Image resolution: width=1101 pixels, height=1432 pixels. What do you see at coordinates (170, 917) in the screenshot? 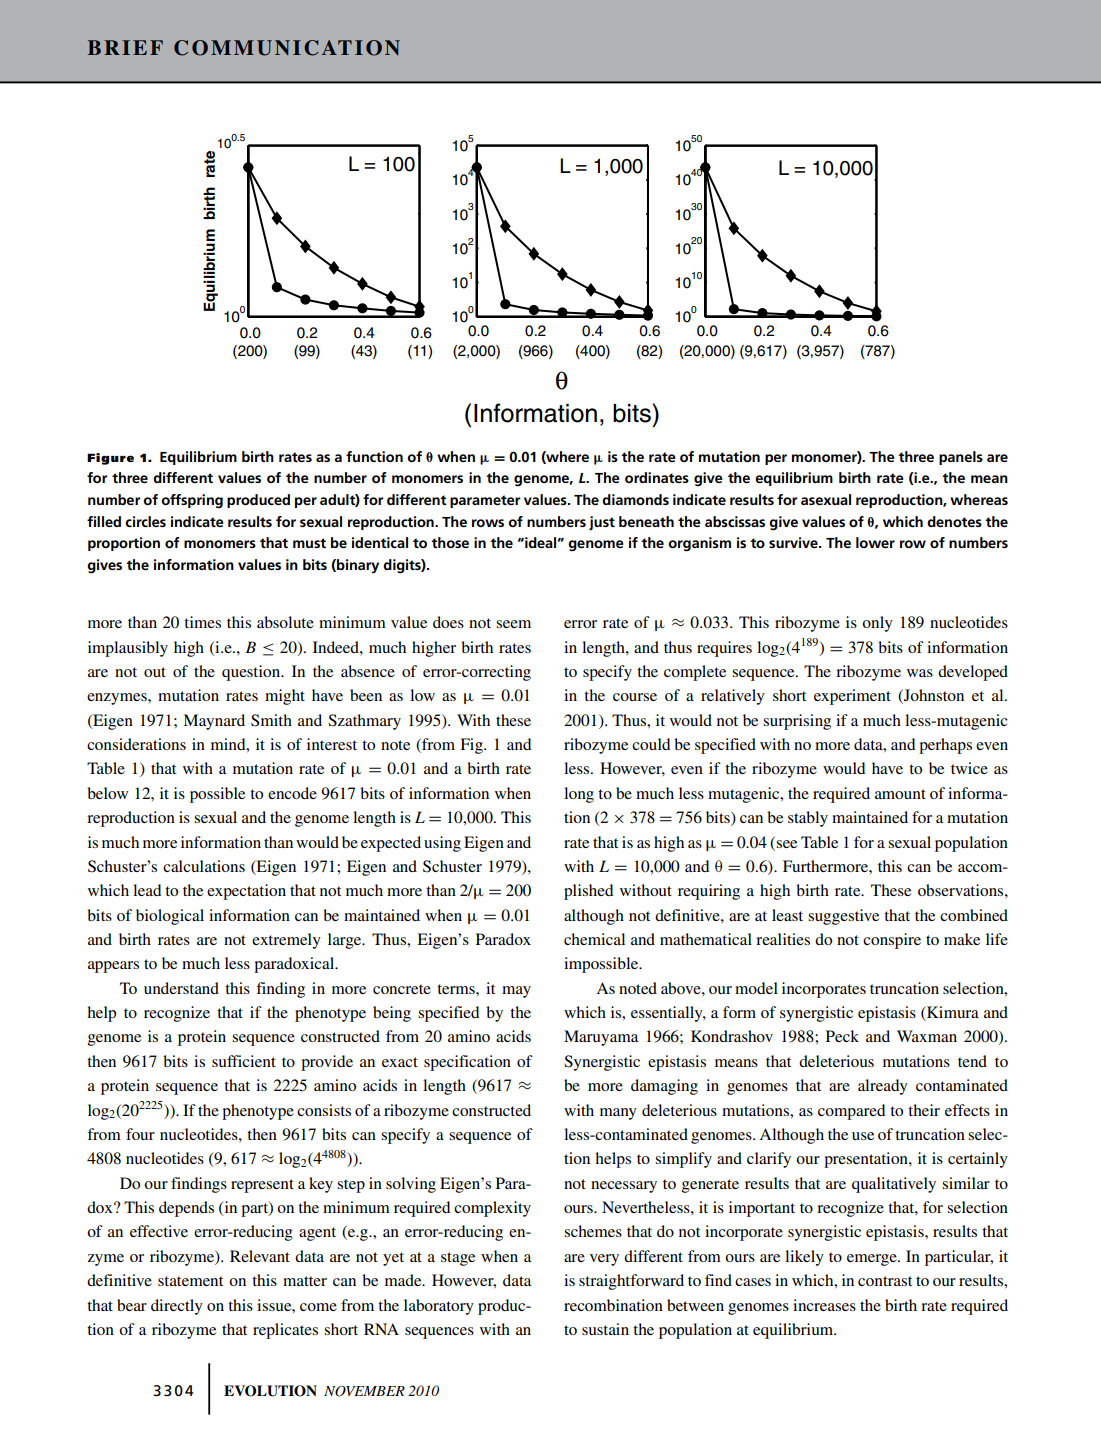
I see `biological` at bounding box center [170, 917].
